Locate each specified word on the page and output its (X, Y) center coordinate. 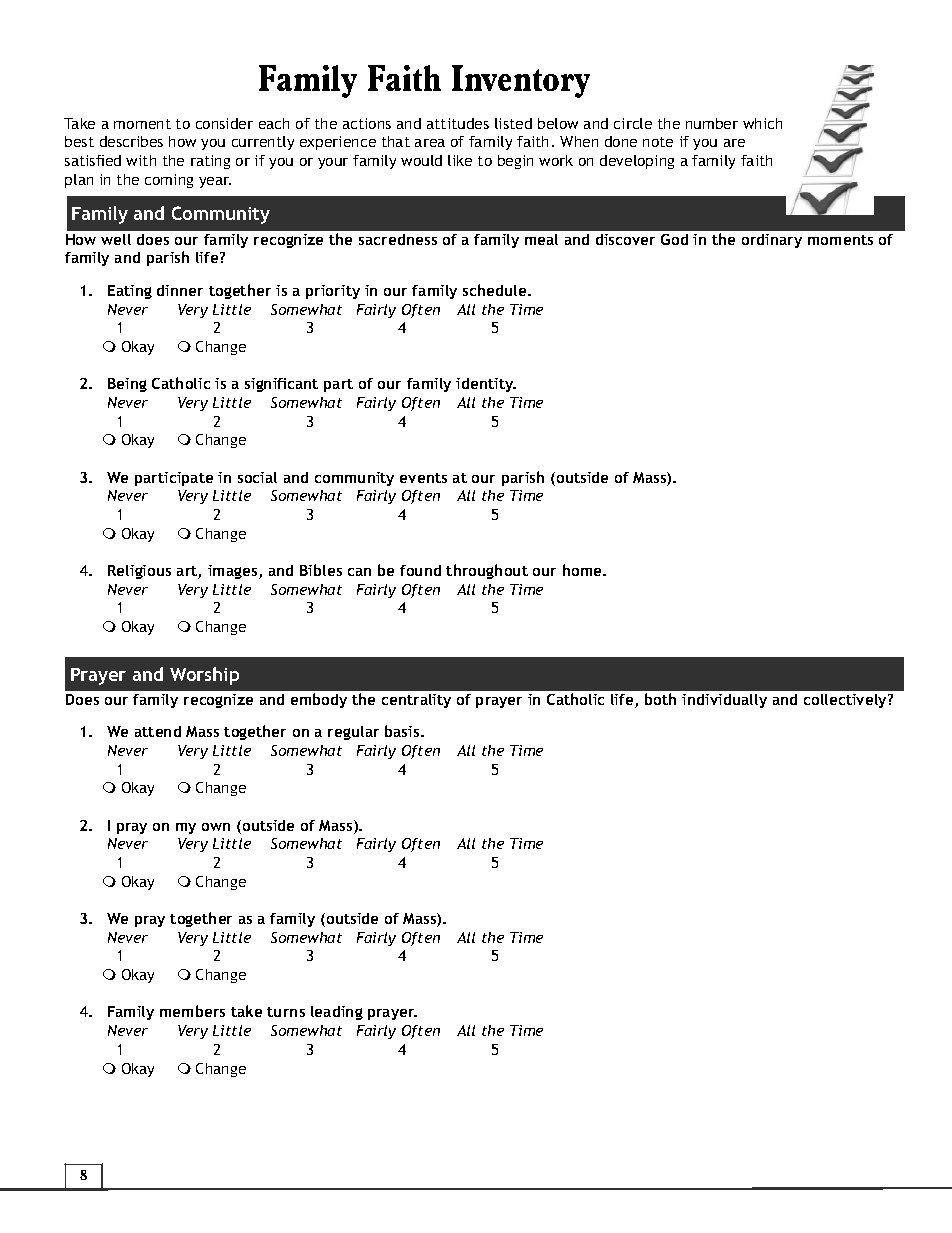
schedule (496, 290)
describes (131, 141)
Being (127, 385)
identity (486, 385)
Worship (204, 676)
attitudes (458, 123)
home (583, 570)
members (192, 1011)
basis (403, 731)
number (712, 123)
